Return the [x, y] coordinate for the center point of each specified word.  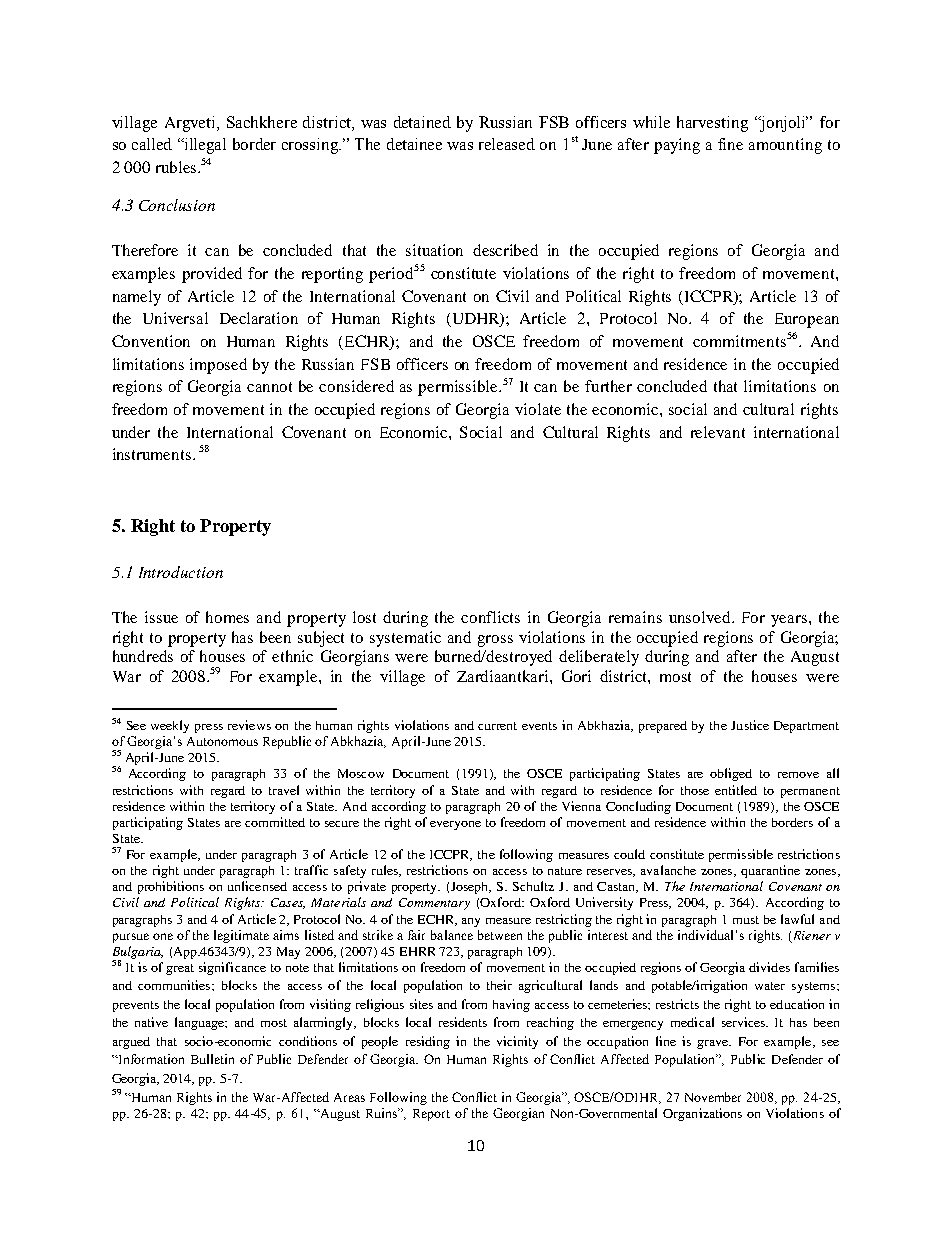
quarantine [770, 871]
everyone [455, 825]
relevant [718, 432]
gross [495, 641]
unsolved [701, 617]
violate [538, 409]
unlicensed [257, 886]
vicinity [517, 1042]
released [507, 144]
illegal [204, 146]
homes [227, 617]
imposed [218, 366]
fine [730, 144]
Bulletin [212, 1059]
